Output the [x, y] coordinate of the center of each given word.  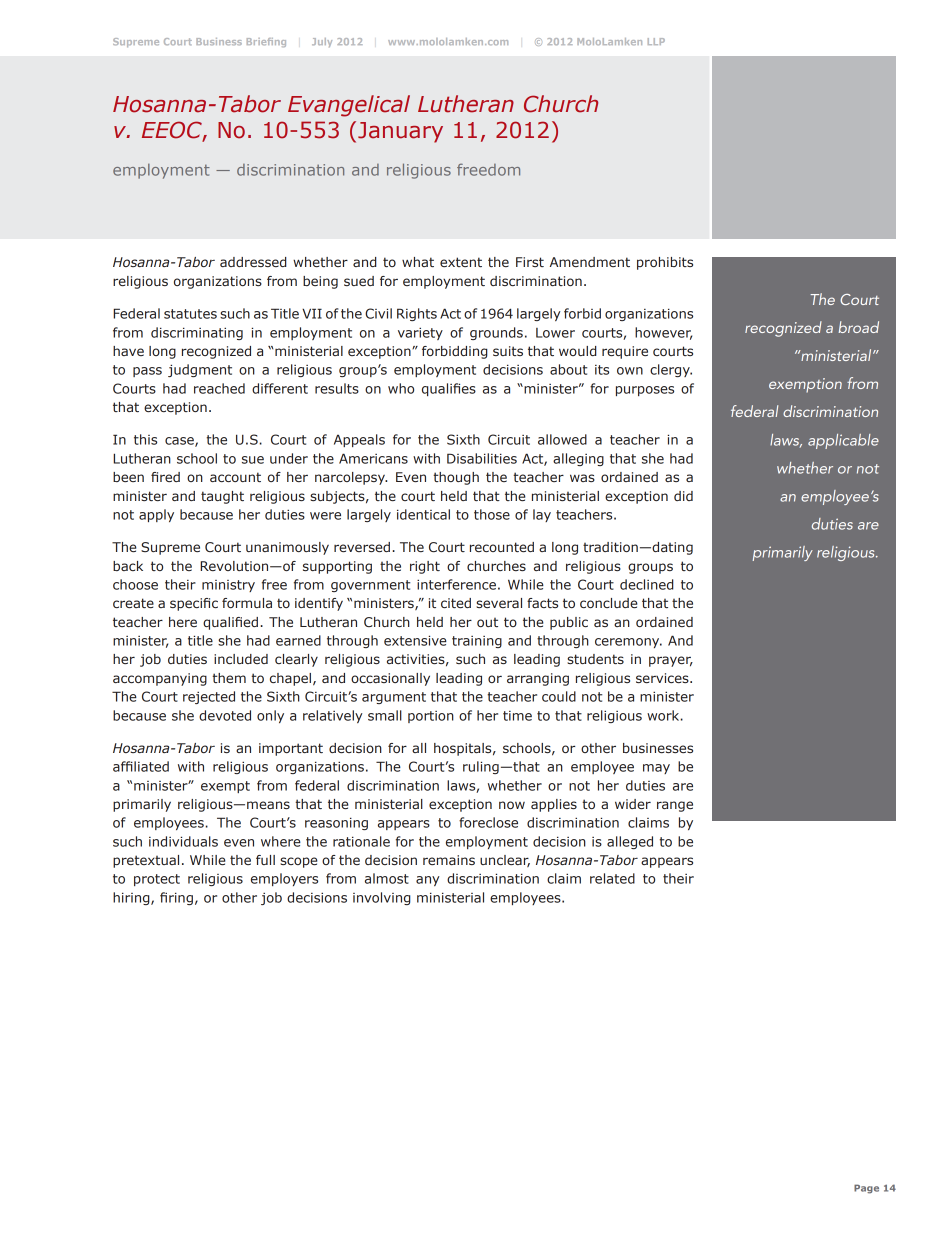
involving [382, 898]
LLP [656, 41]
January [400, 132]
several [499, 603]
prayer [671, 661]
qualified [232, 623]
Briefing [266, 42]
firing [176, 898]
